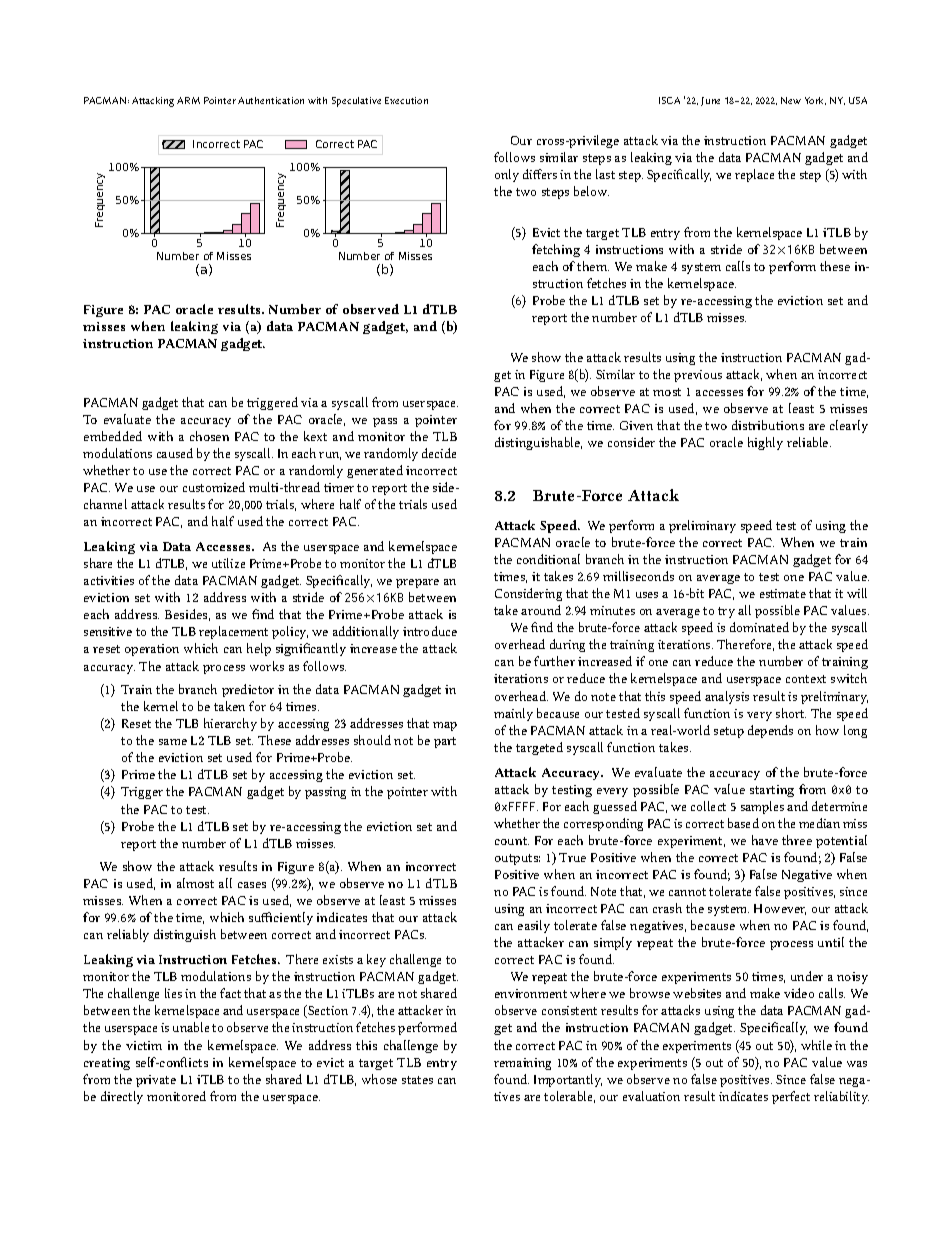 This screenshot has width=952, height=1233. I want to click on New, so click(791, 100).
